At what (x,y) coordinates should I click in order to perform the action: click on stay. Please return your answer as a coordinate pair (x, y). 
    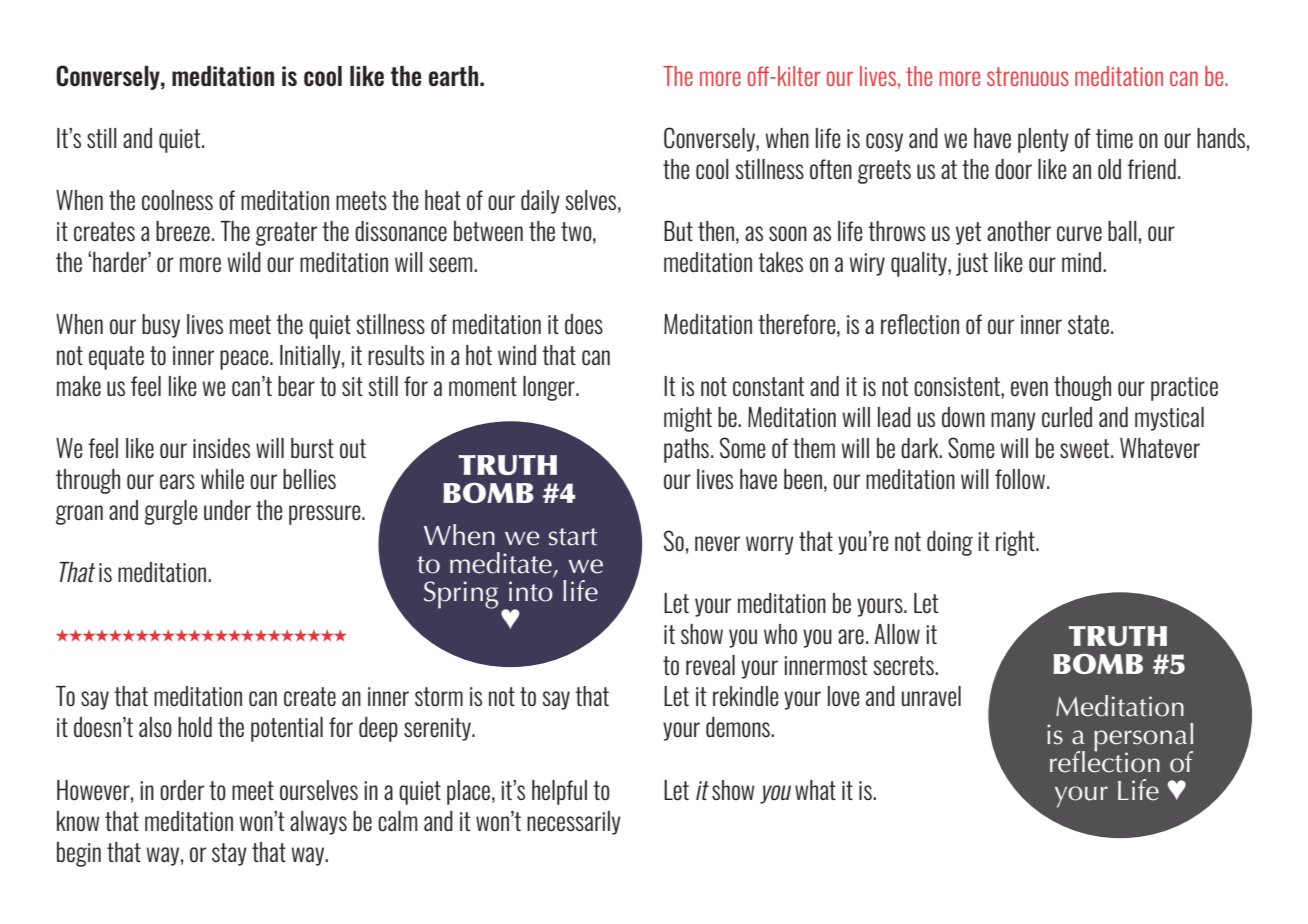
    Looking at the image, I should click on (229, 854).
